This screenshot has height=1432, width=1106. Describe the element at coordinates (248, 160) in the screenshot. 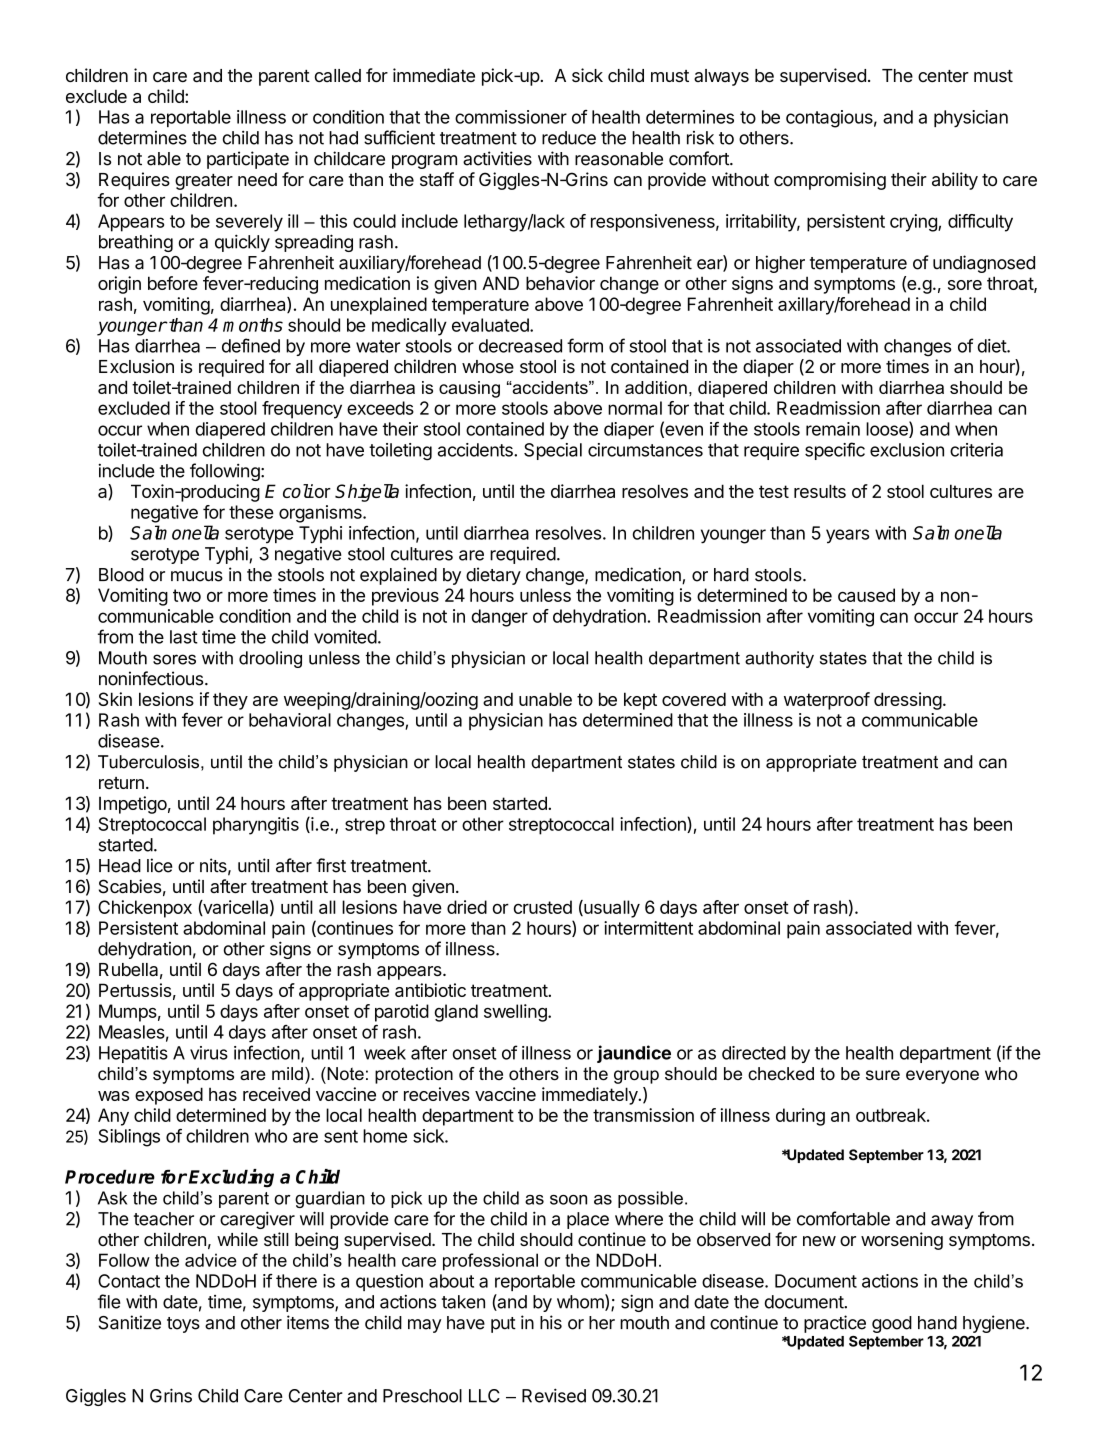

I see `participate` at that location.
